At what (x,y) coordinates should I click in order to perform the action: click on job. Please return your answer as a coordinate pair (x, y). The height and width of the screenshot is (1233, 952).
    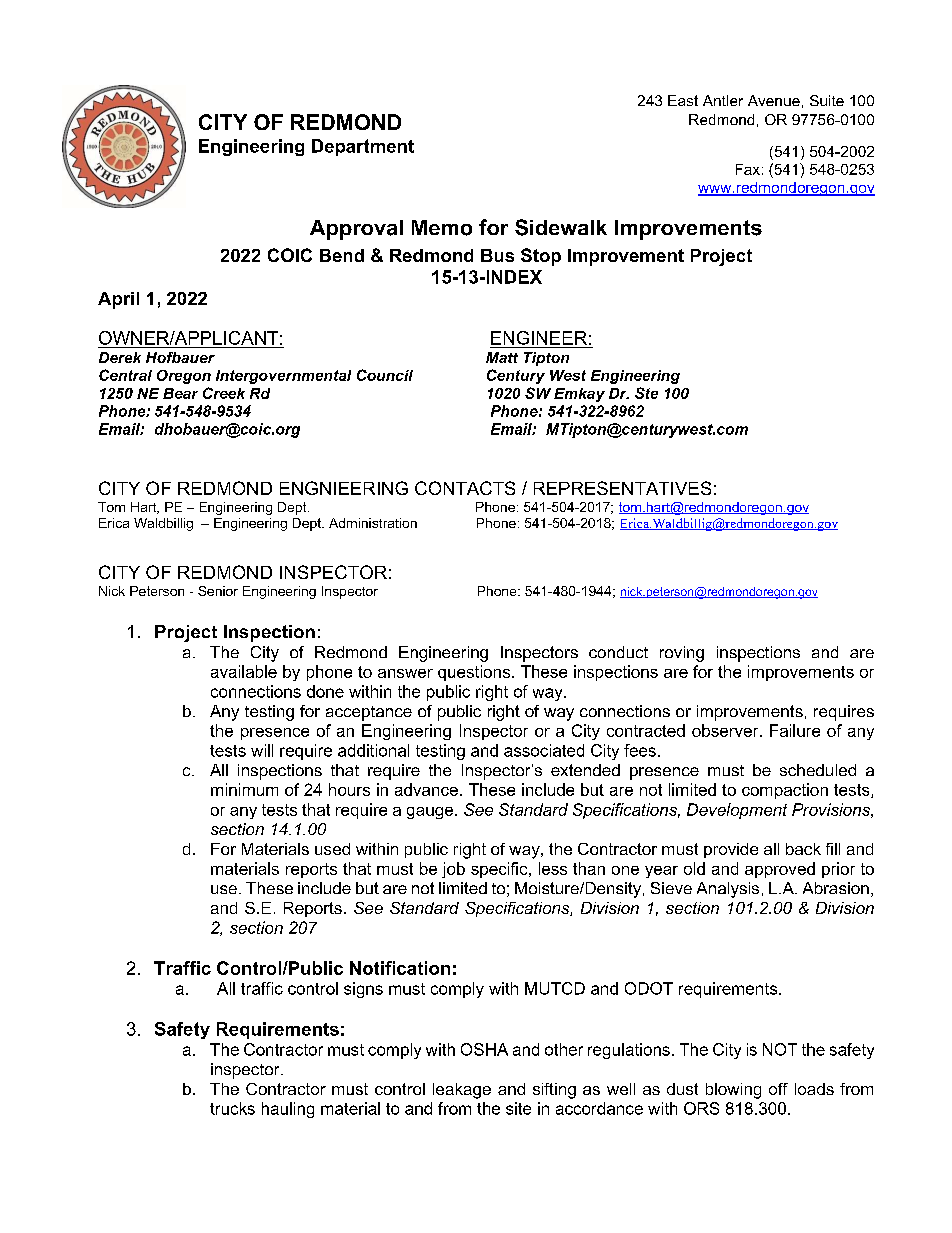
    Looking at the image, I should click on (453, 870).
